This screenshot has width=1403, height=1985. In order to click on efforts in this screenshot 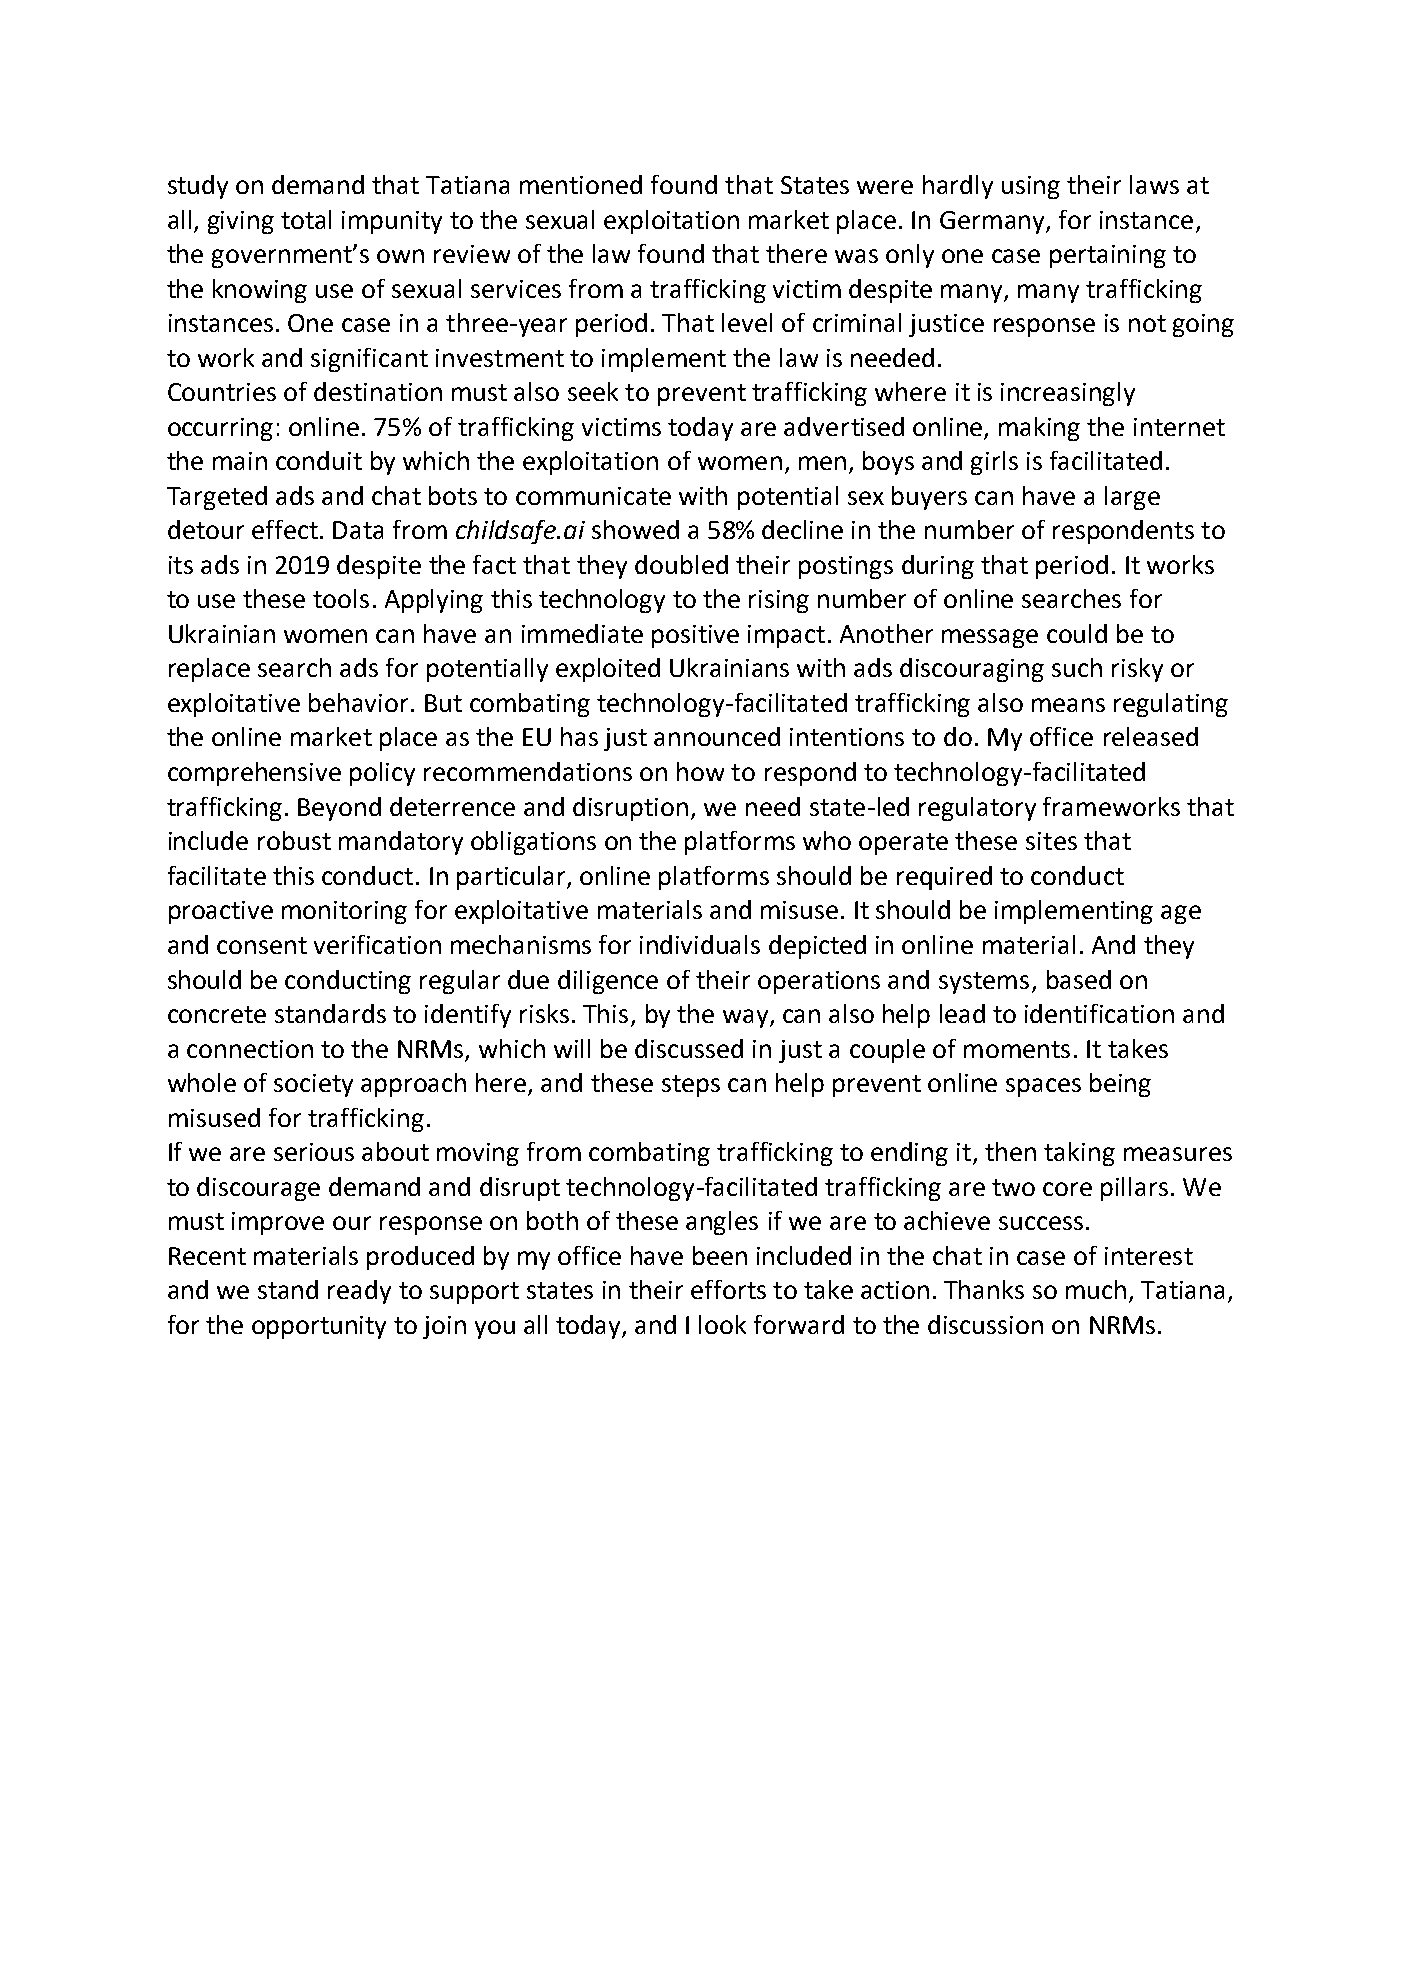, I will do `click(728, 1289)`.
